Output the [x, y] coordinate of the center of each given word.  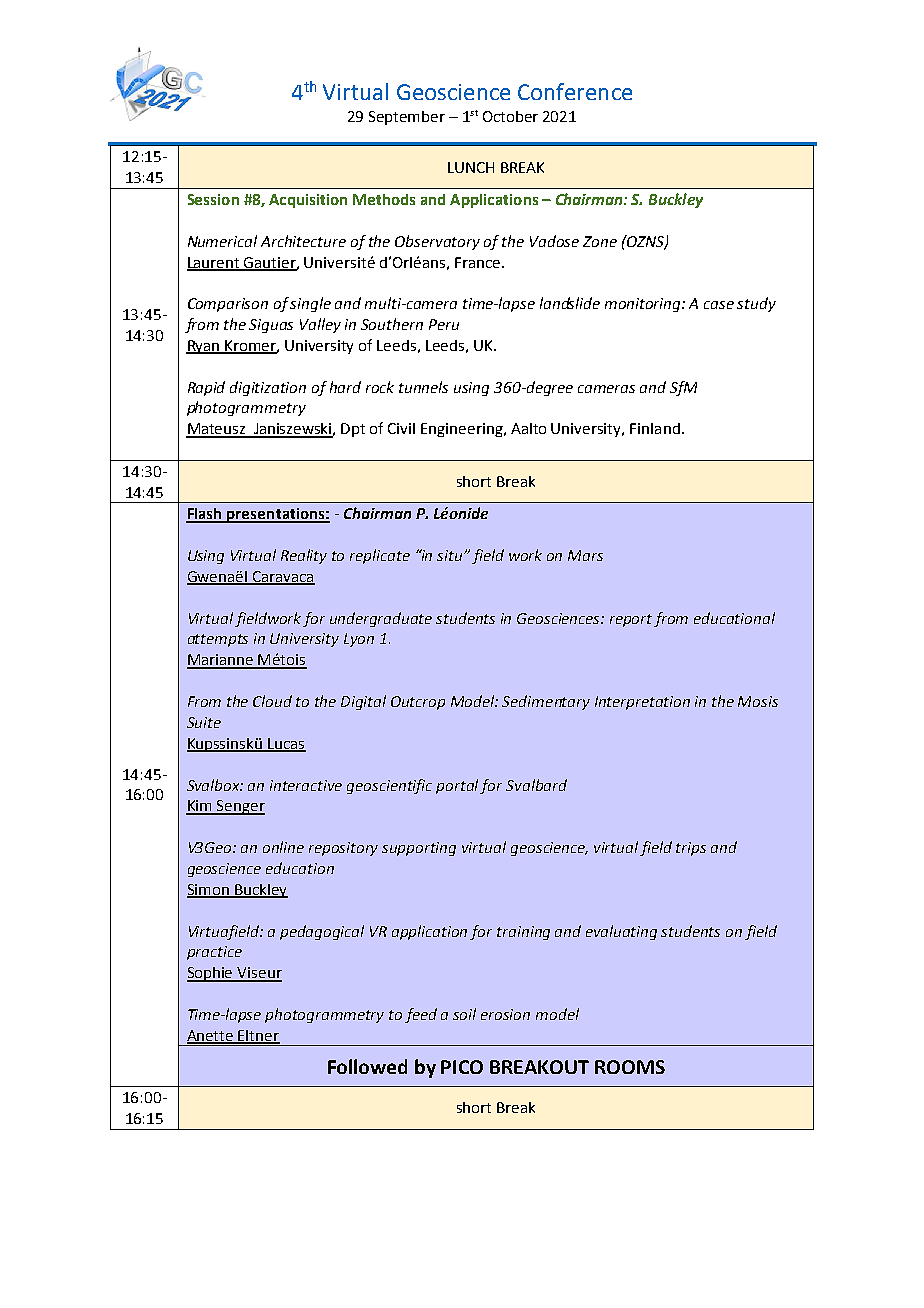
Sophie [211, 974]
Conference [575, 91]
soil [464, 1014]
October [510, 116]
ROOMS [630, 1067]
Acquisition [308, 201]
